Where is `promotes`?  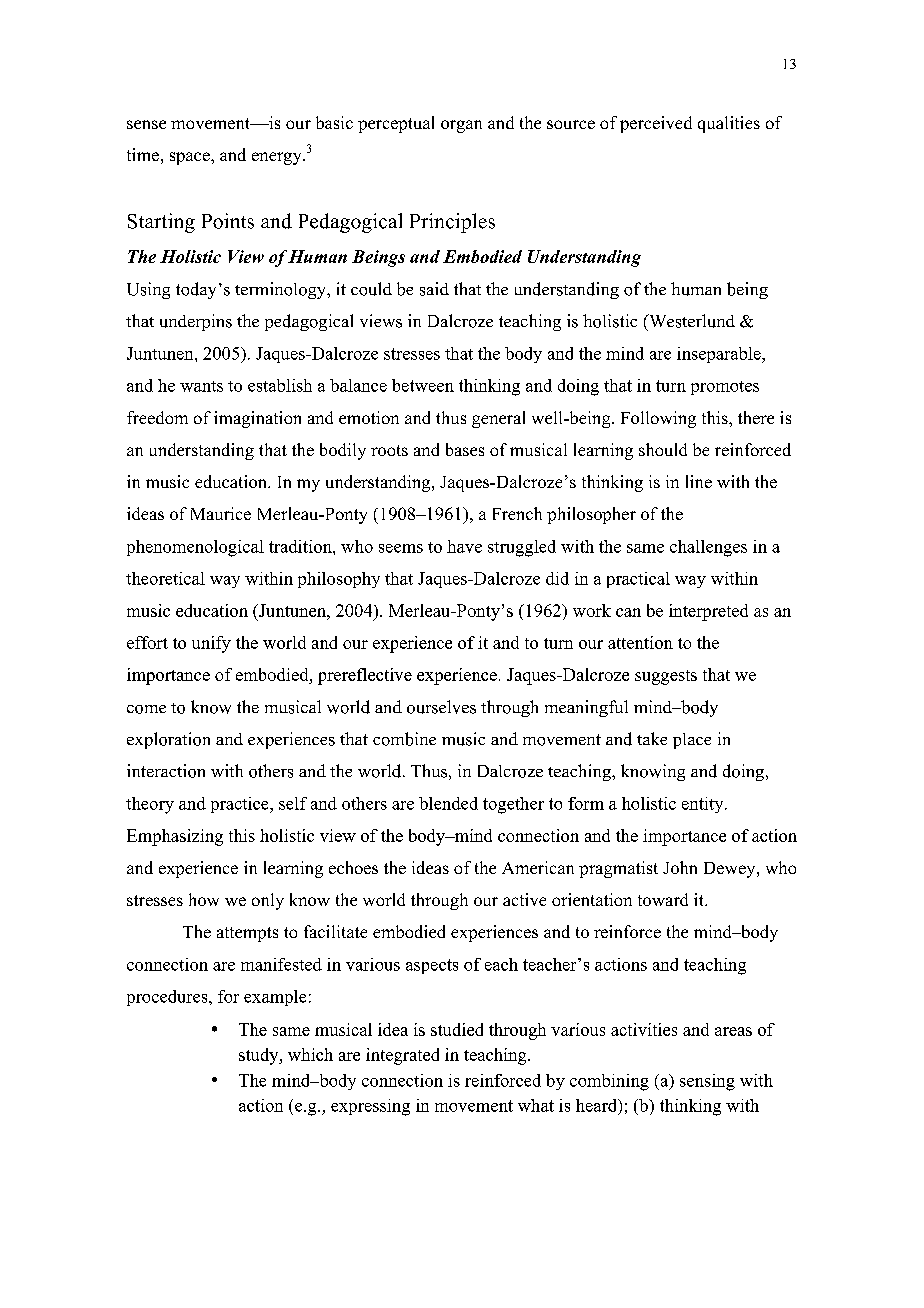 promotes is located at coordinates (725, 388).
